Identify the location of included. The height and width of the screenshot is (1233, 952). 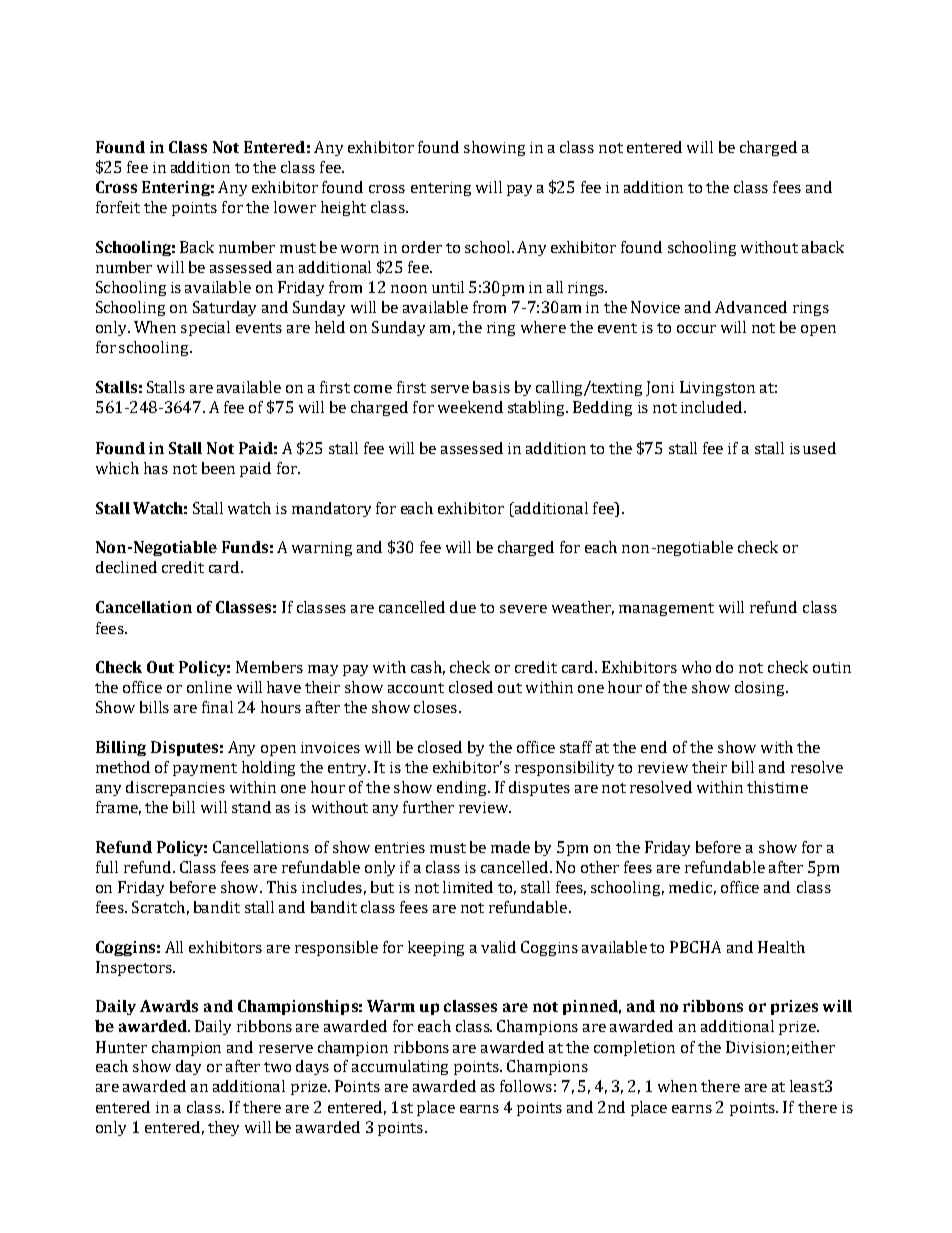
(713, 407).
